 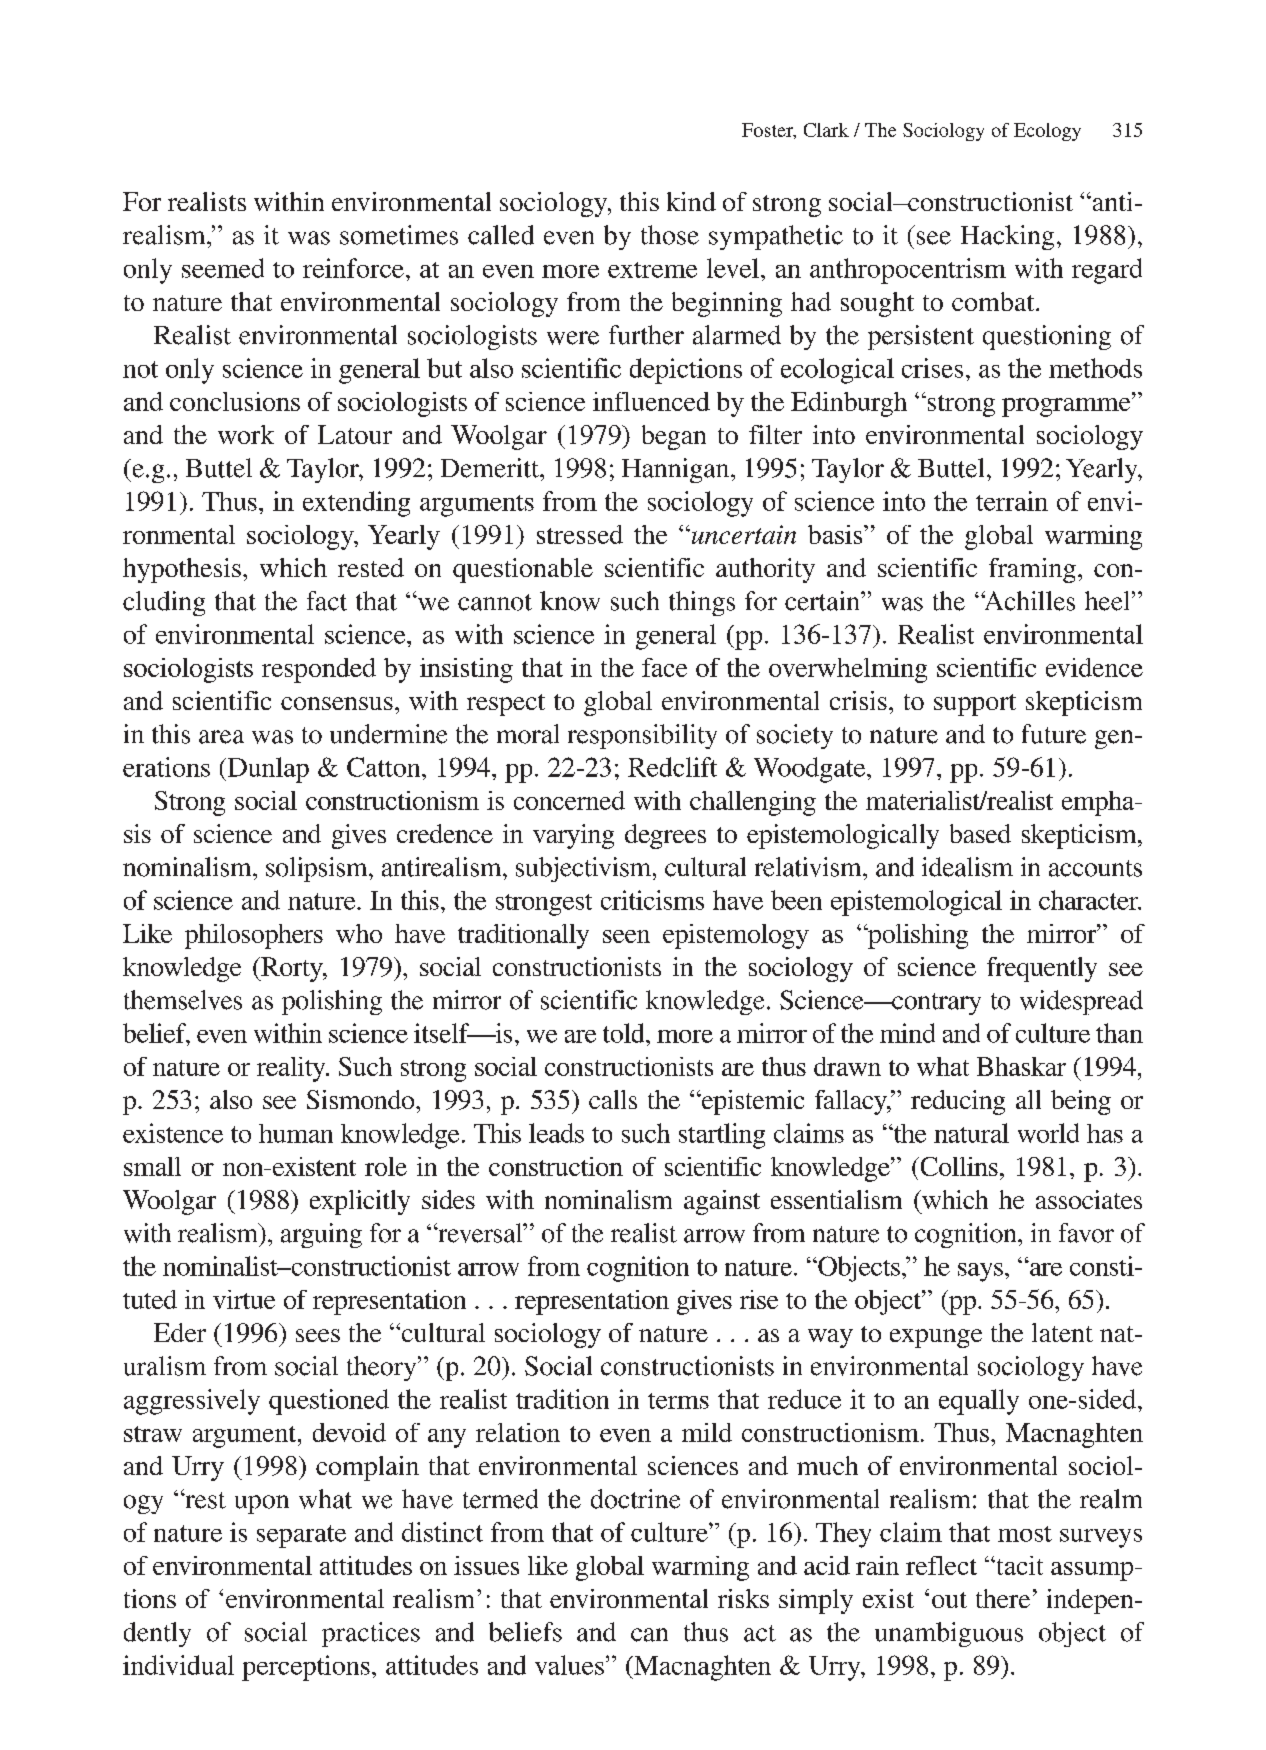 I want to click on seemed, so click(x=223, y=268).
